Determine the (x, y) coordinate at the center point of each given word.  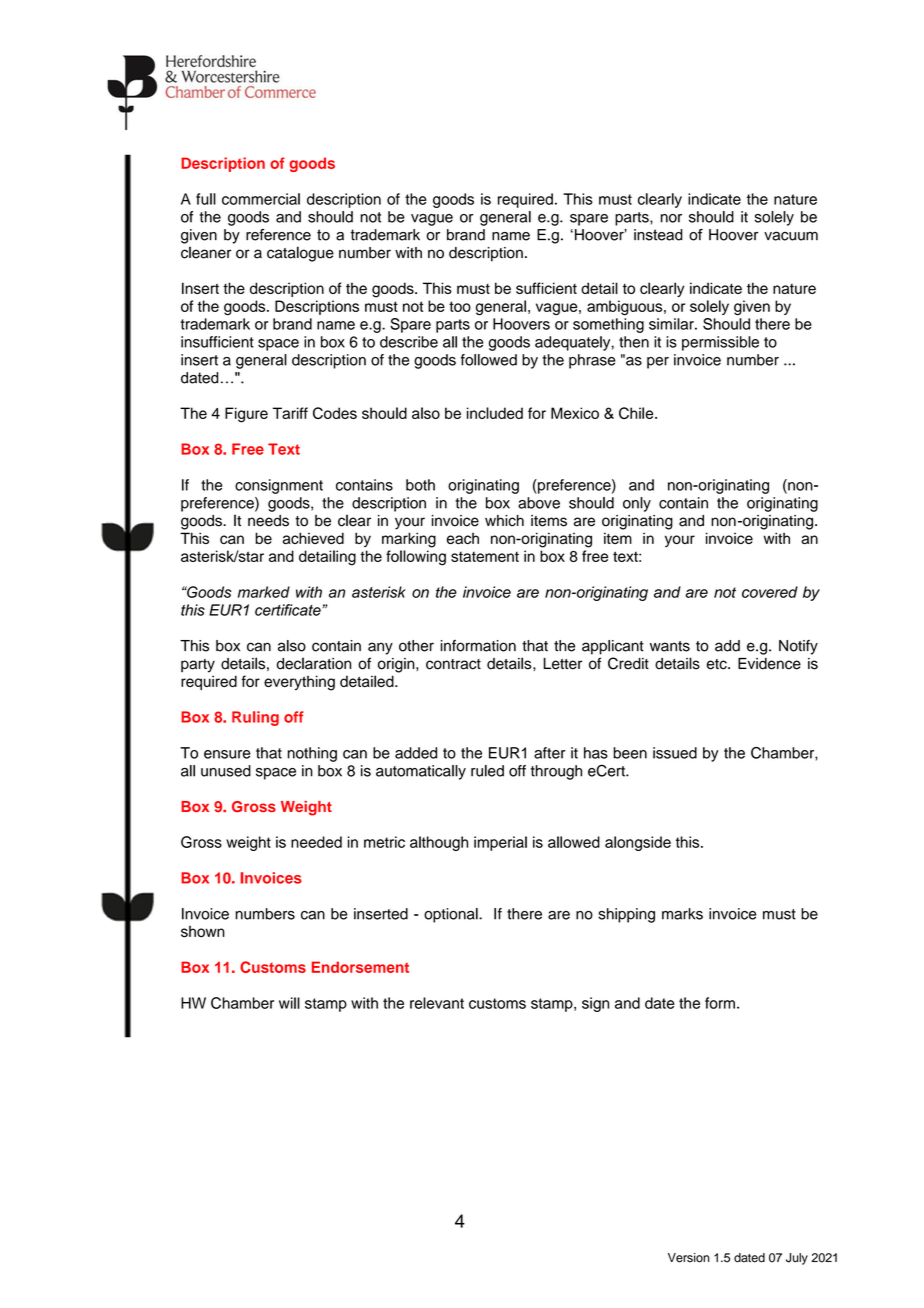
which (504, 521)
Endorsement (360, 967)
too (460, 306)
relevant (437, 1003)
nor (671, 218)
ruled (487, 771)
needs (268, 521)
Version (689, 1258)
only (637, 504)
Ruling (255, 718)
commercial (261, 199)
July (797, 1259)
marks (682, 914)
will (289, 1003)
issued (675, 753)
